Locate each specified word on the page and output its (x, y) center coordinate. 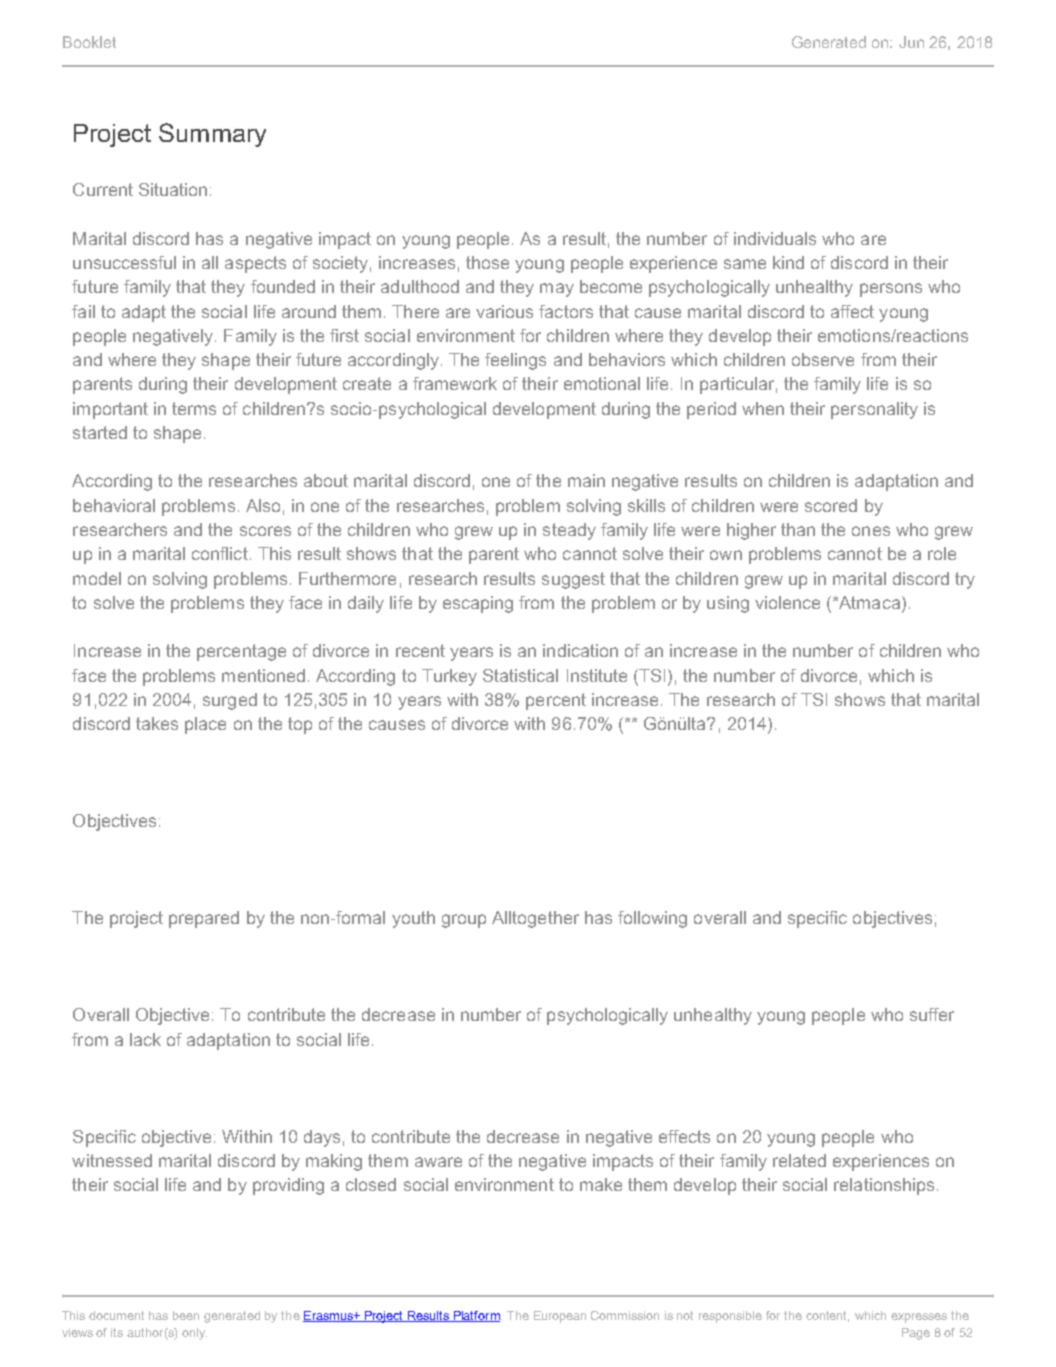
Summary (212, 135)
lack (145, 1039)
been (186, 1315)
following (652, 919)
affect (852, 311)
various (504, 311)
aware (438, 1162)
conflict (220, 553)
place (205, 725)
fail (83, 311)
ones (871, 531)
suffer (932, 1014)
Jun (911, 42)
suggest (573, 580)
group (464, 921)
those (487, 262)
